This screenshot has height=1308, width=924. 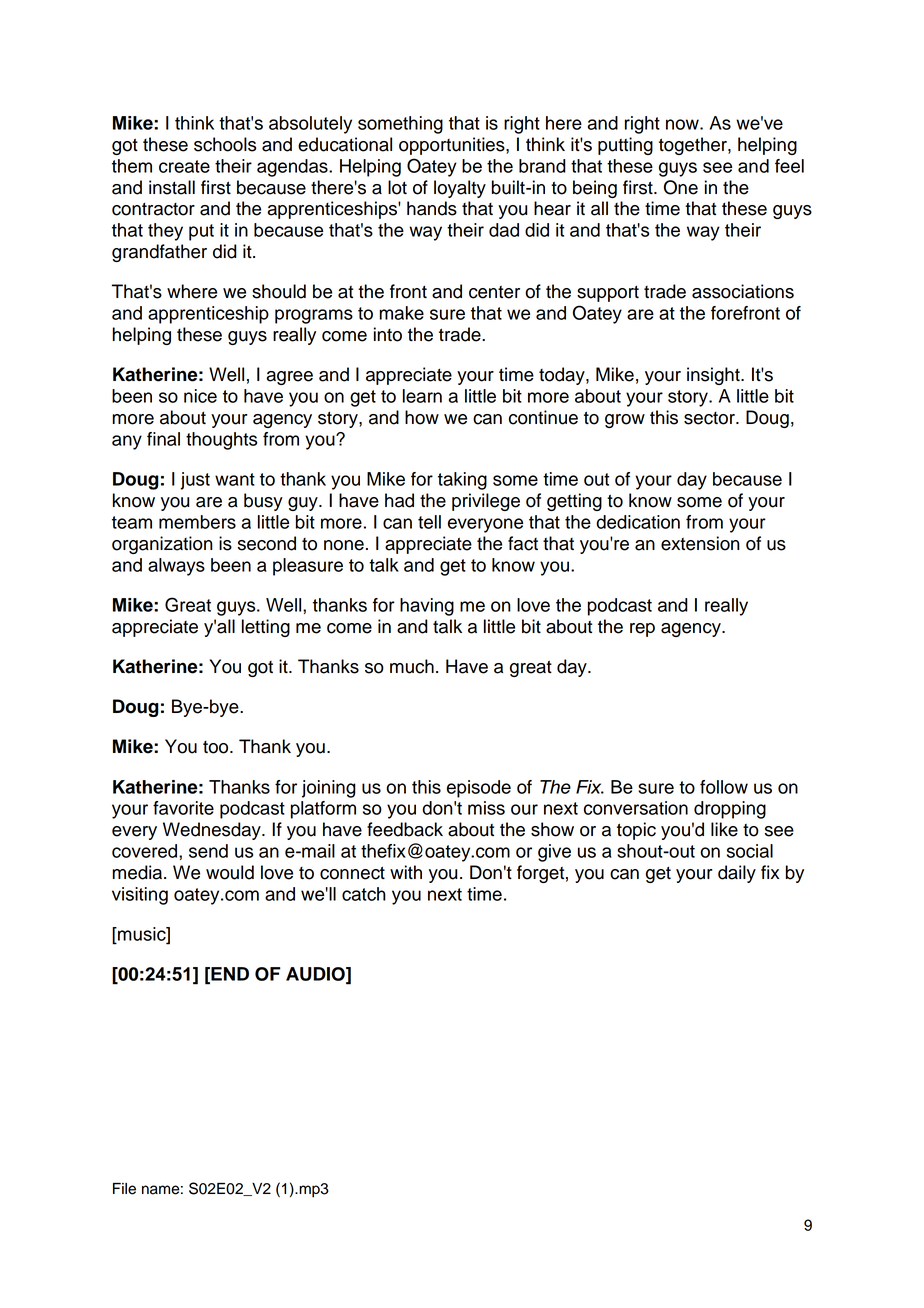 What do you see at coordinates (694, 146) in the screenshot?
I see `together` at bounding box center [694, 146].
